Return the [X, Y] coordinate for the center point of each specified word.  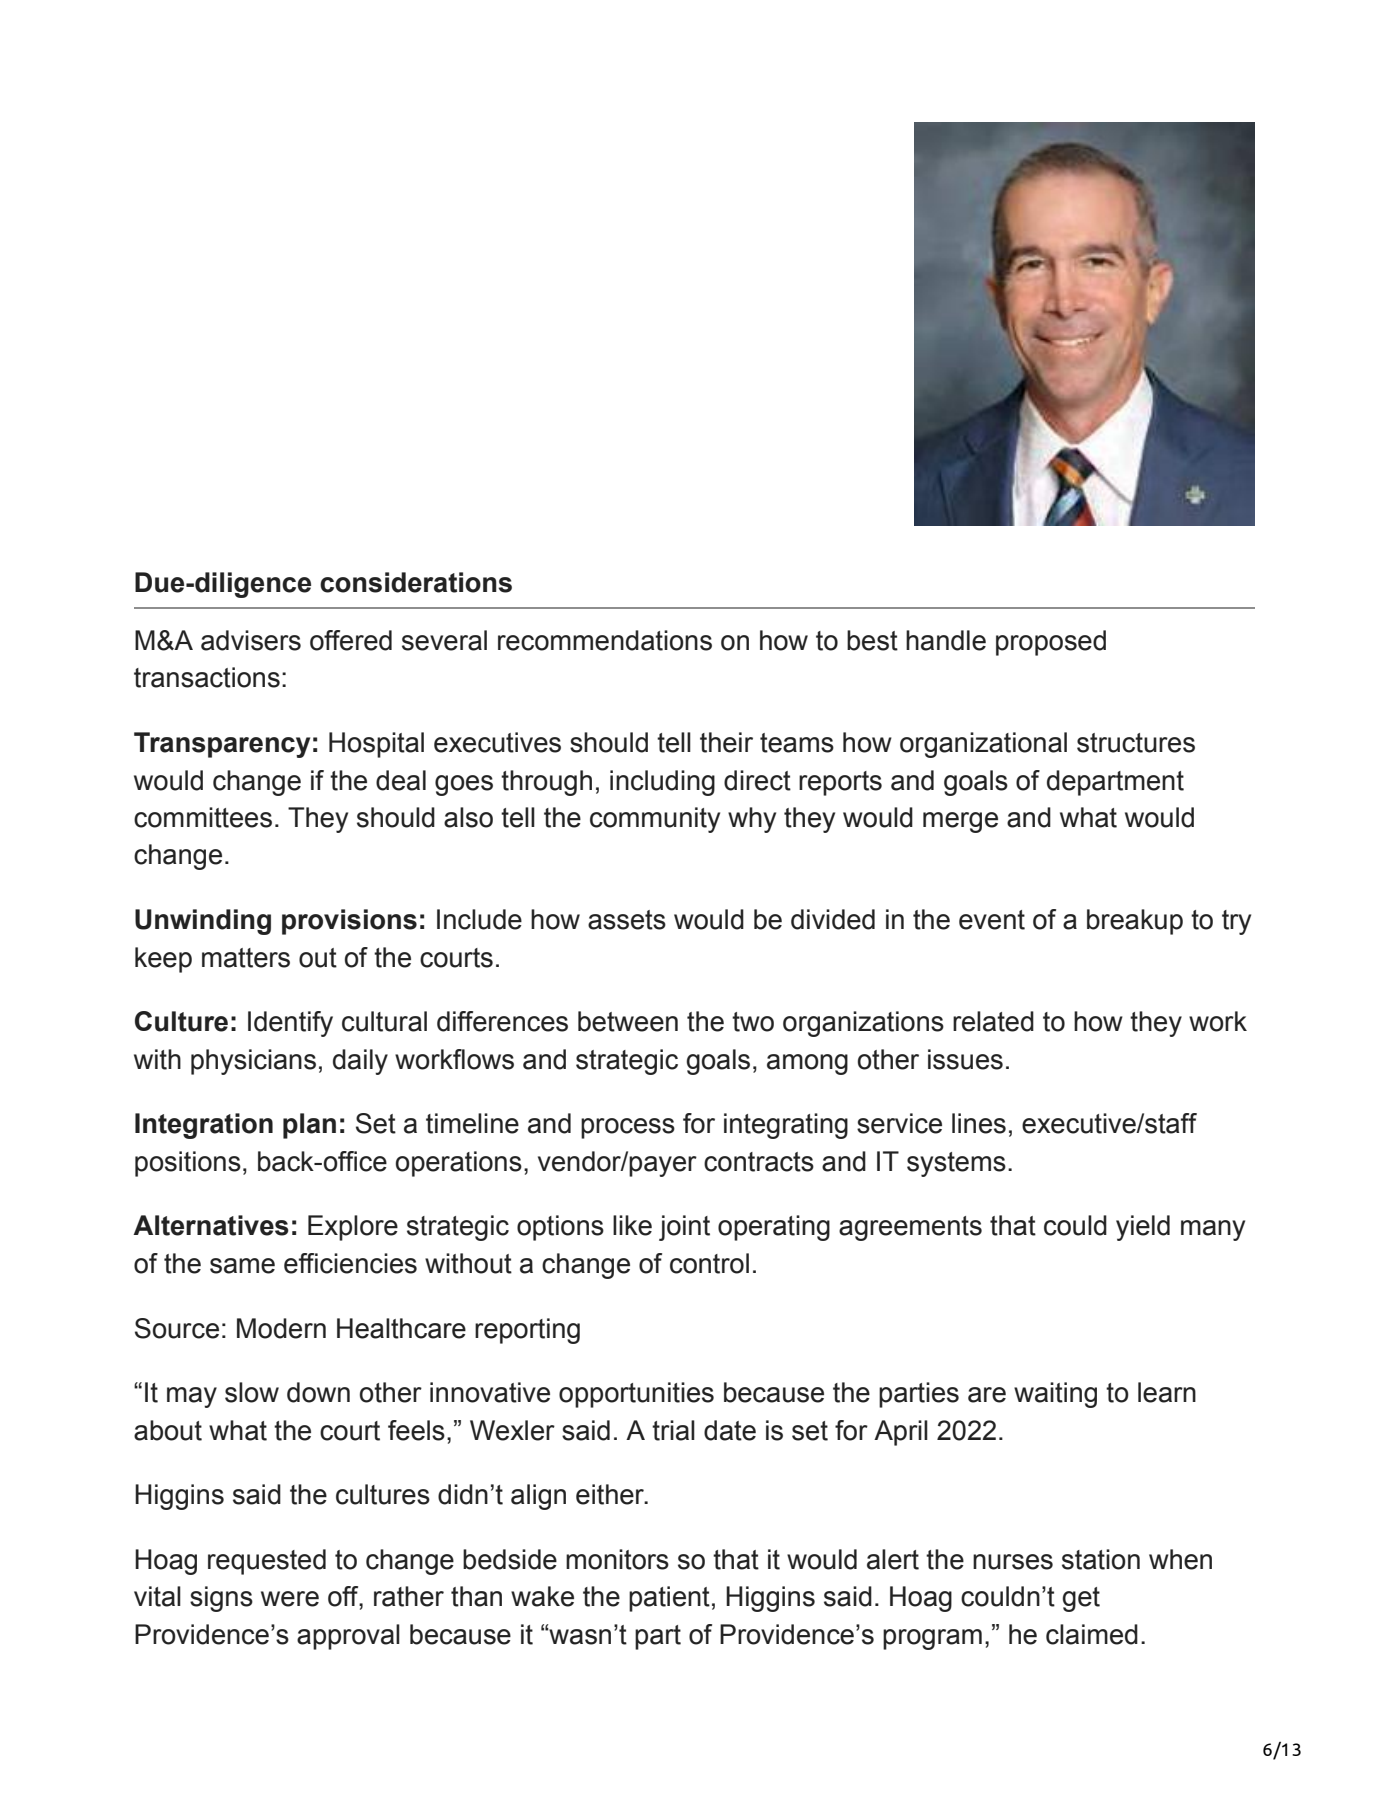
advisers [251, 640]
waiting [1055, 1395]
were [290, 1599]
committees [203, 817]
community [655, 820]
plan [309, 1126]
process [628, 1128]
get [1081, 1599]
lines [979, 1123]
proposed [1051, 643]
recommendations [605, 640]
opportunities [636, 1395]
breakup [1135, 922]
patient [669, 1599]
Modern [281, 1328]
